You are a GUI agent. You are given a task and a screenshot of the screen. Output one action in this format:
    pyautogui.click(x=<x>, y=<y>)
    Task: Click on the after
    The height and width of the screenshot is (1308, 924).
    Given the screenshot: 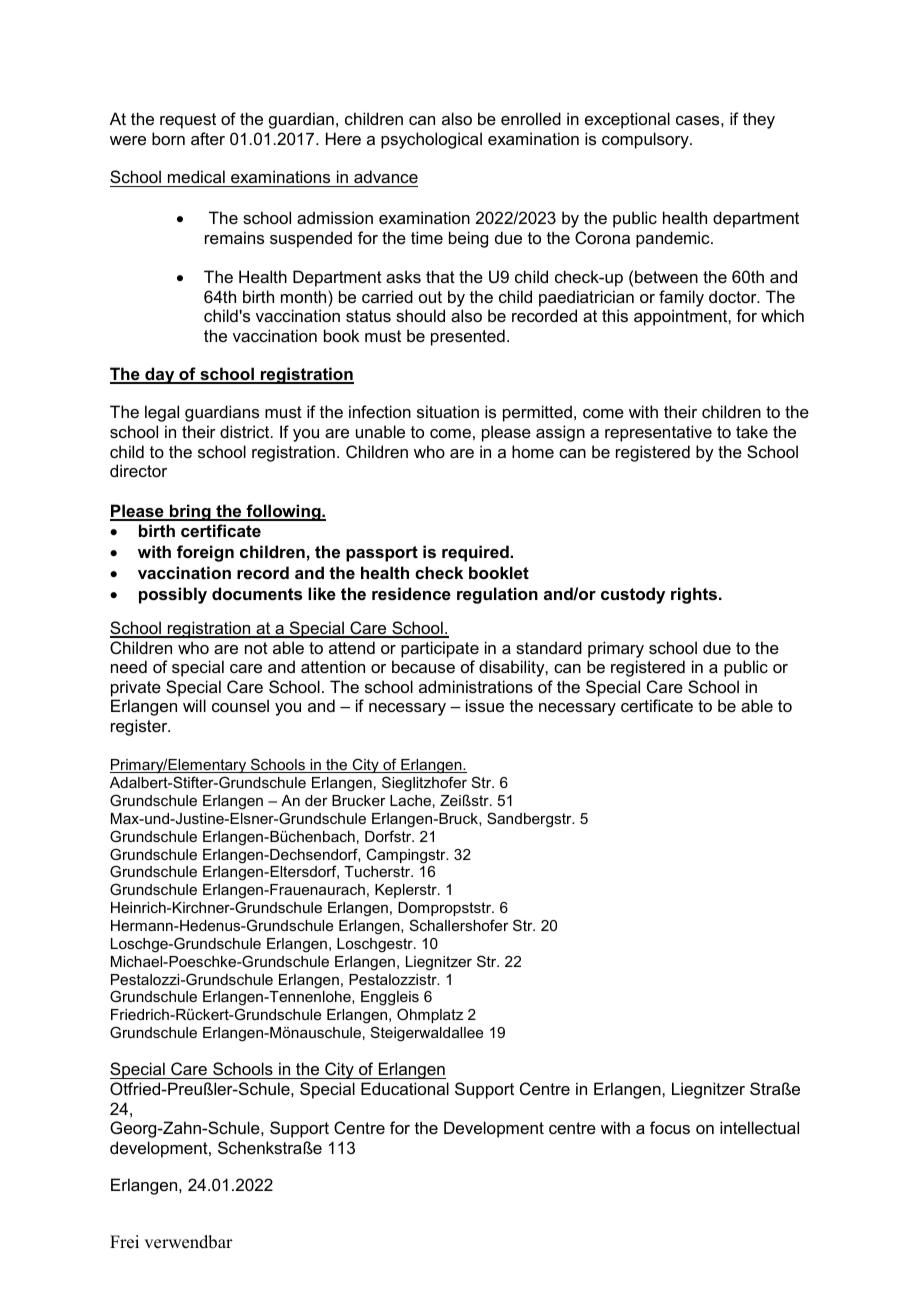 What is the action you would take?
    pyautogui.click(x=208, y=138)
